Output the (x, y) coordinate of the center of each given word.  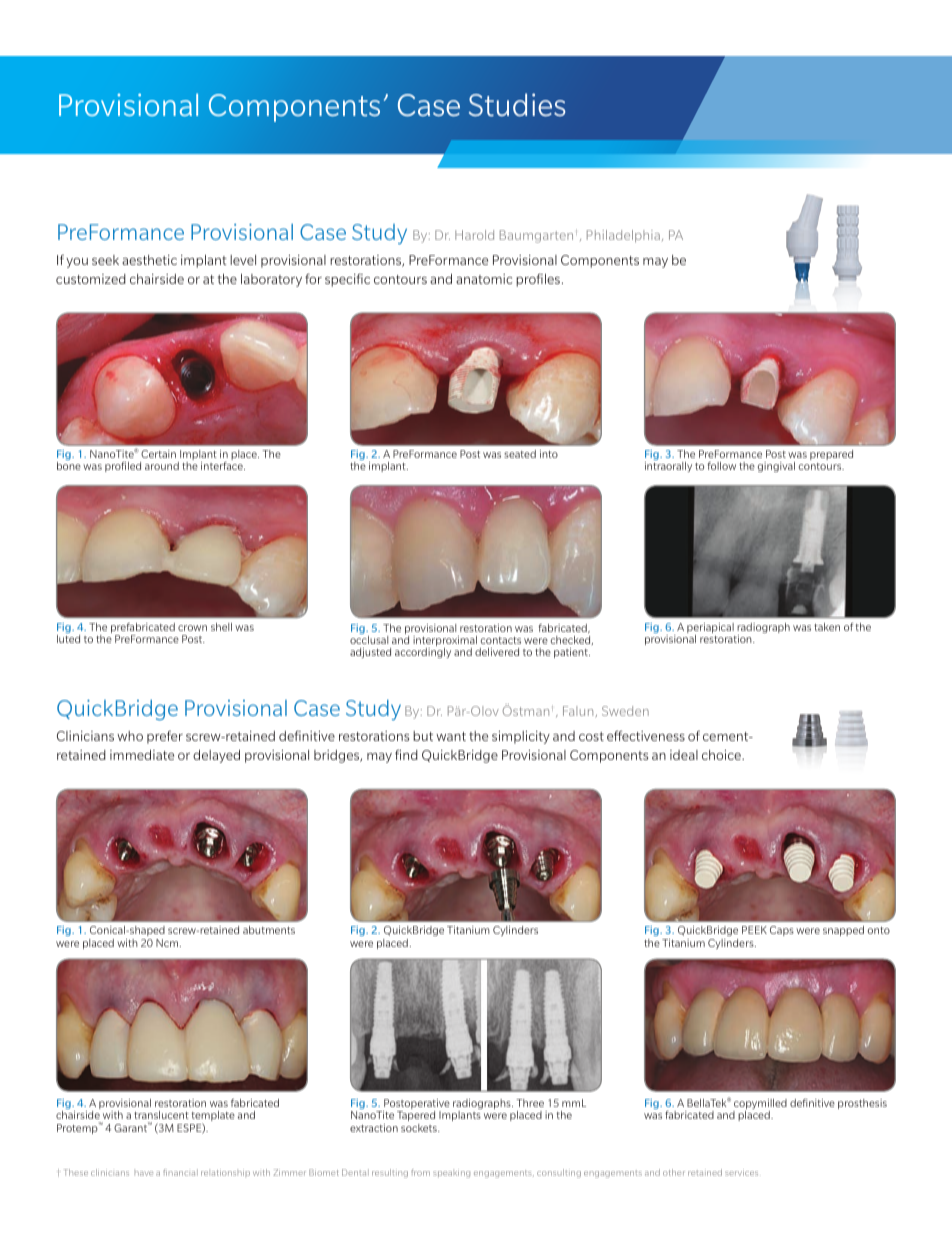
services (741, 1172)
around (162, 466)
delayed (216, 756)
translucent (161, 1115)
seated (520, 454)
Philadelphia (625, 236)
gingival (776, 467)
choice (722, 755)
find (406, 754)
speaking (451, 1173)
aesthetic (149, 260)
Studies (517, 105)
